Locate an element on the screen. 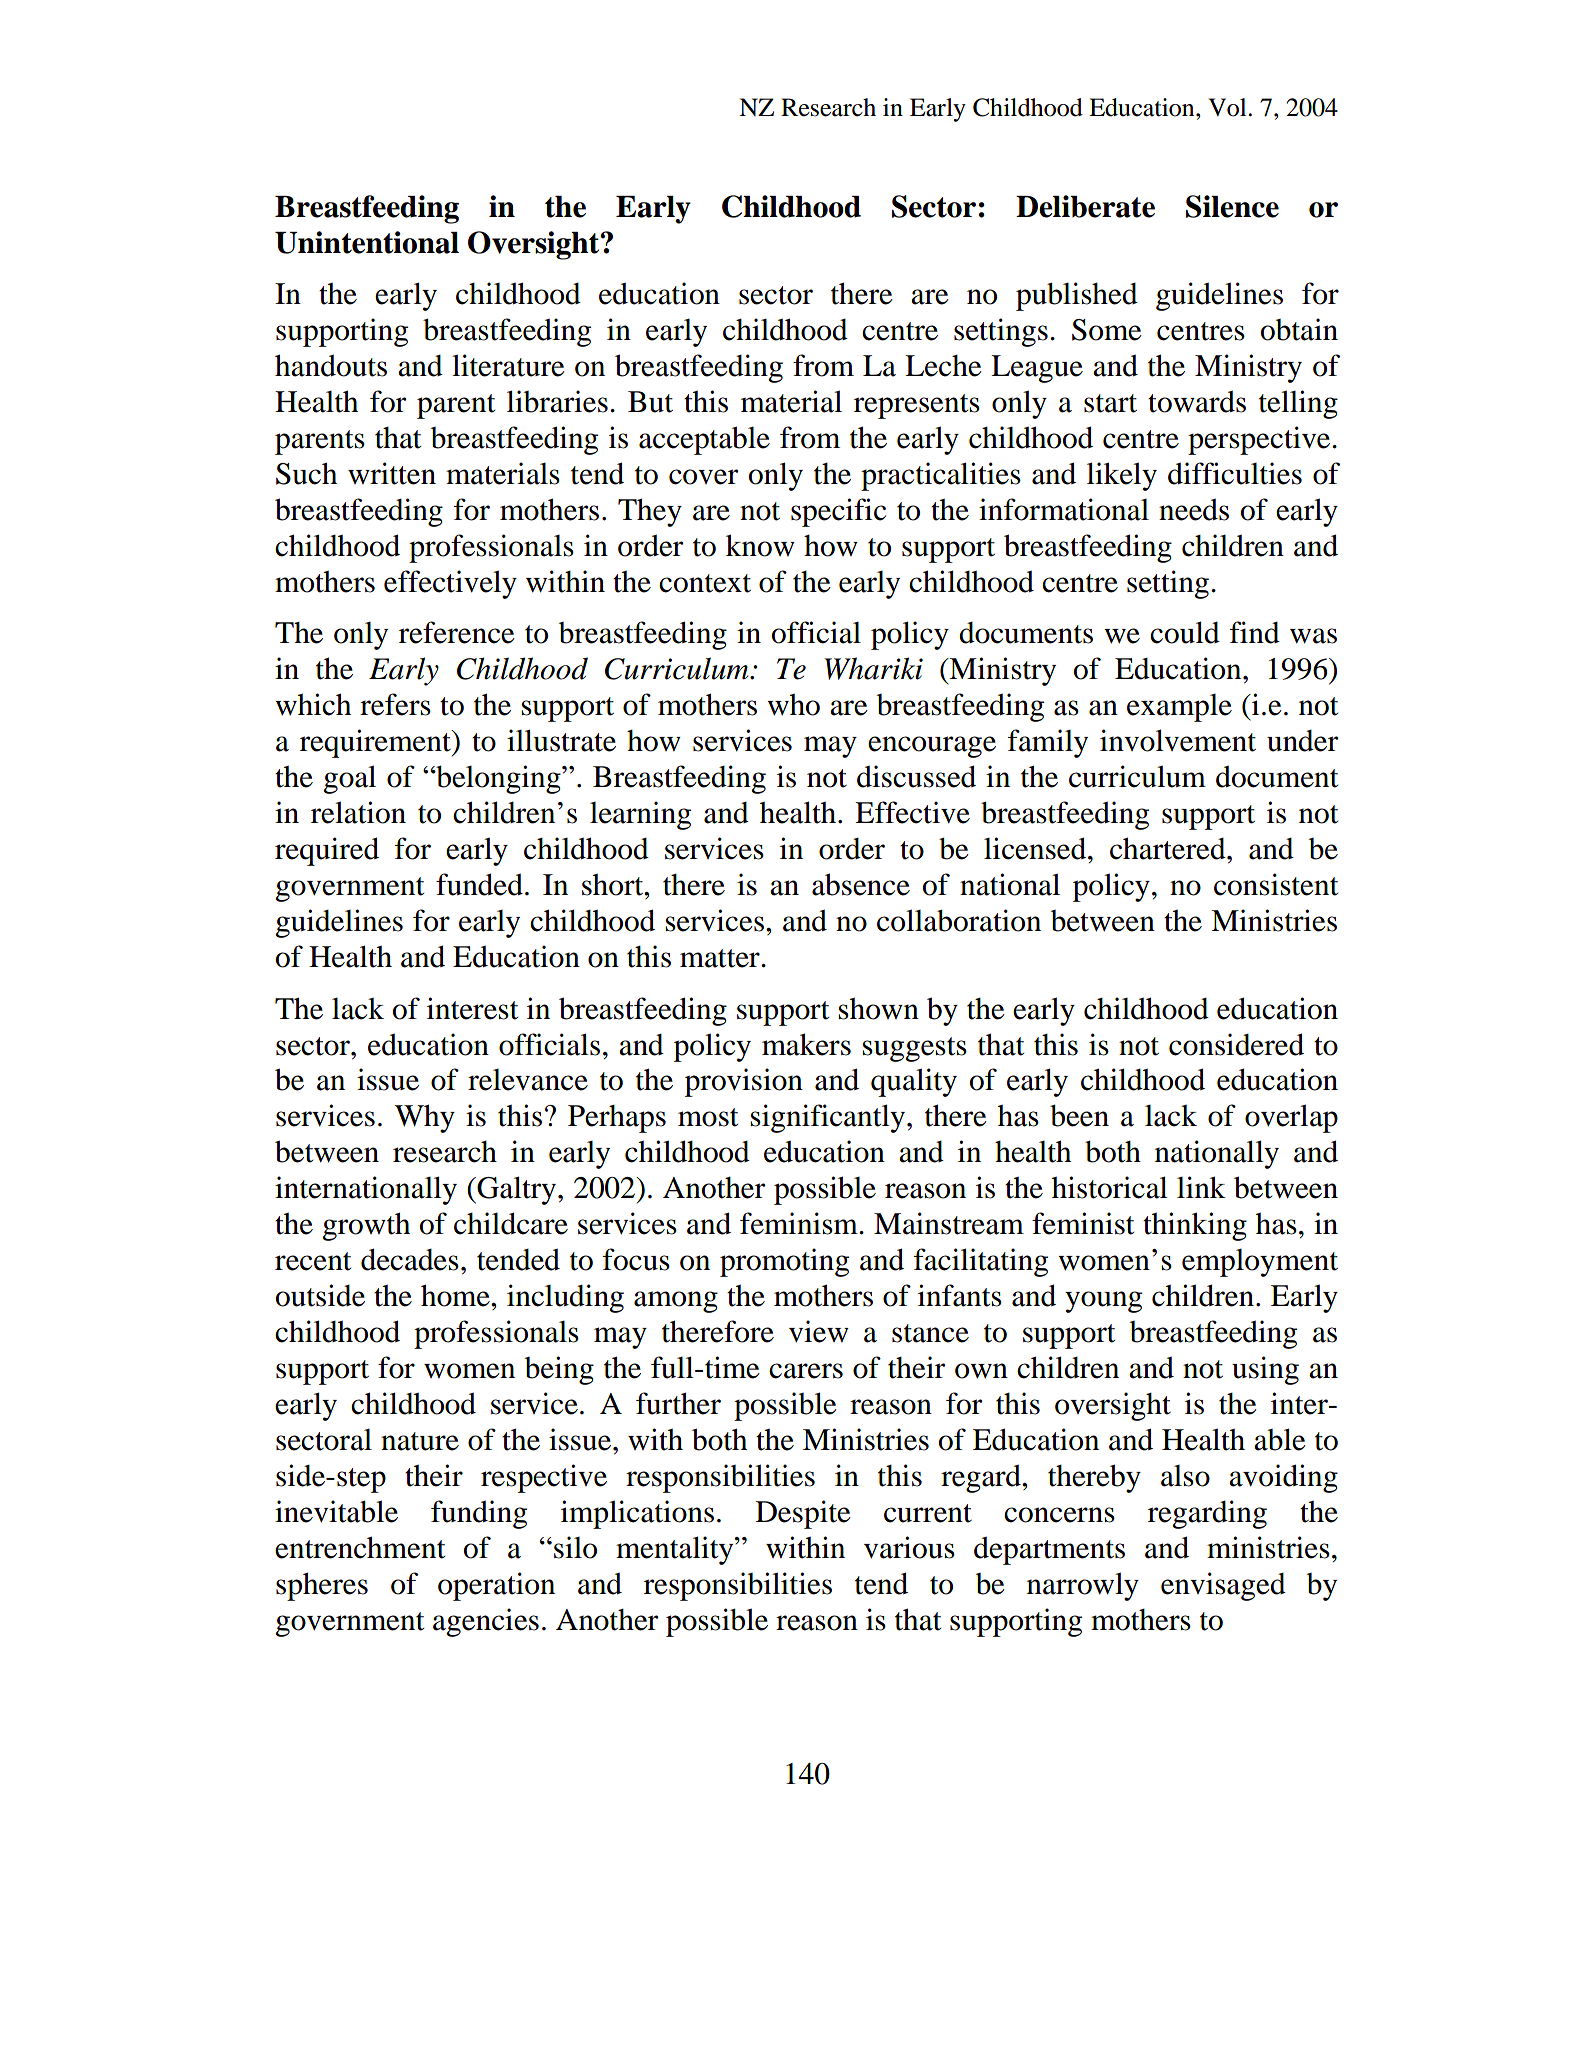 This screenshot has height=2064, width=1595. promoting is located at coordinates (784, 1262).
